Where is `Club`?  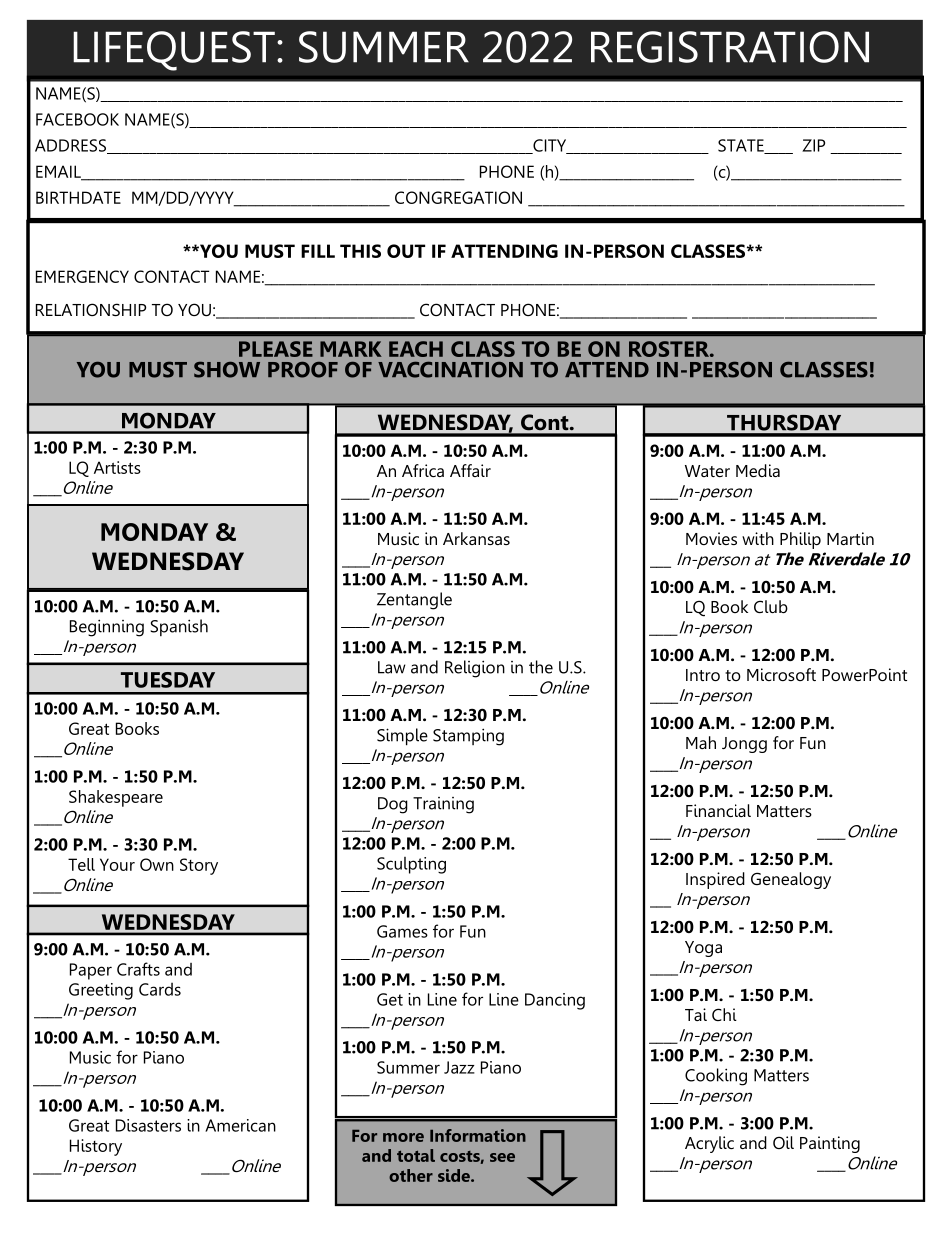
Club is located at coordinates (771, 606).
